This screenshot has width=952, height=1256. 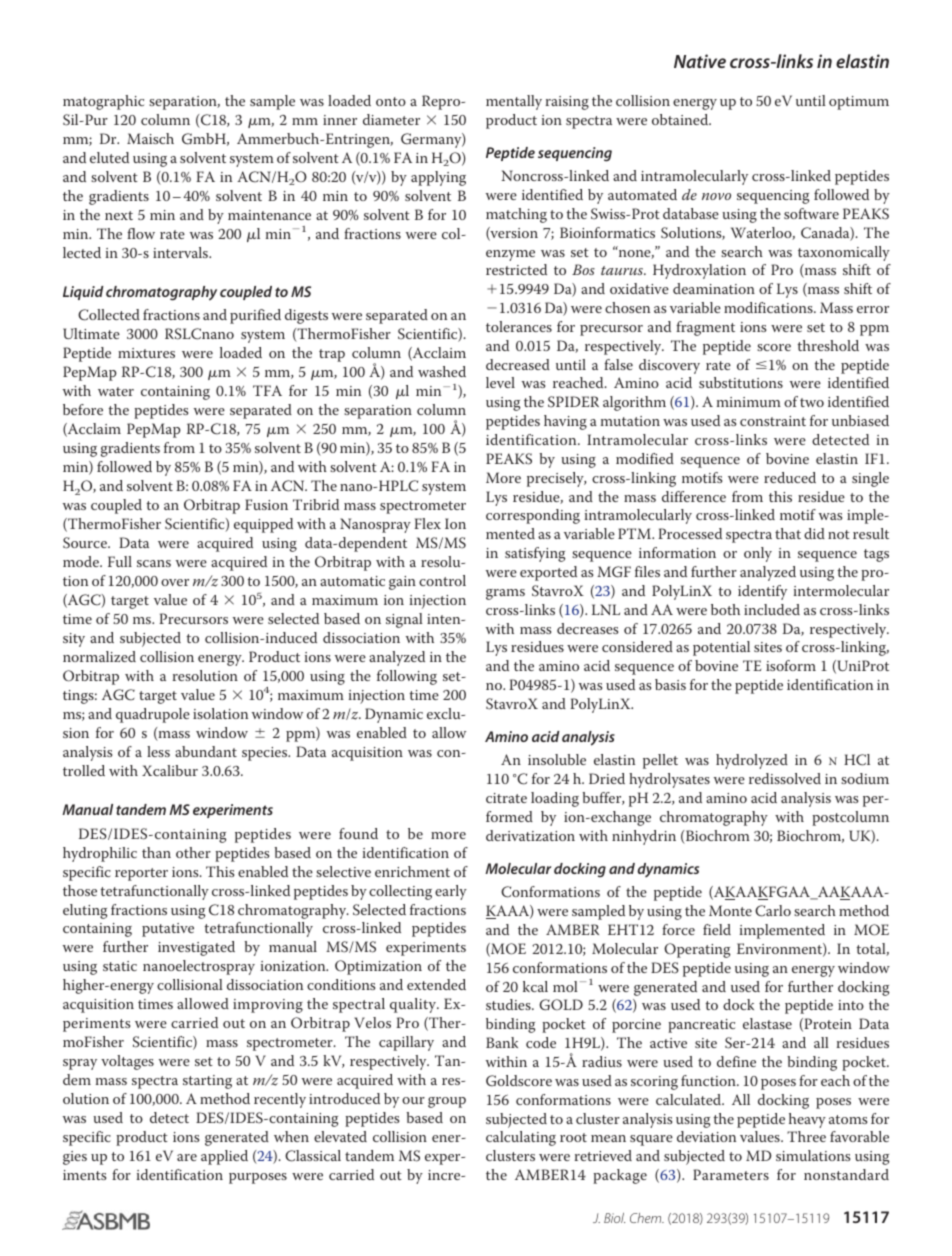 I want to click on applied, so click(x=224, y=1157).
